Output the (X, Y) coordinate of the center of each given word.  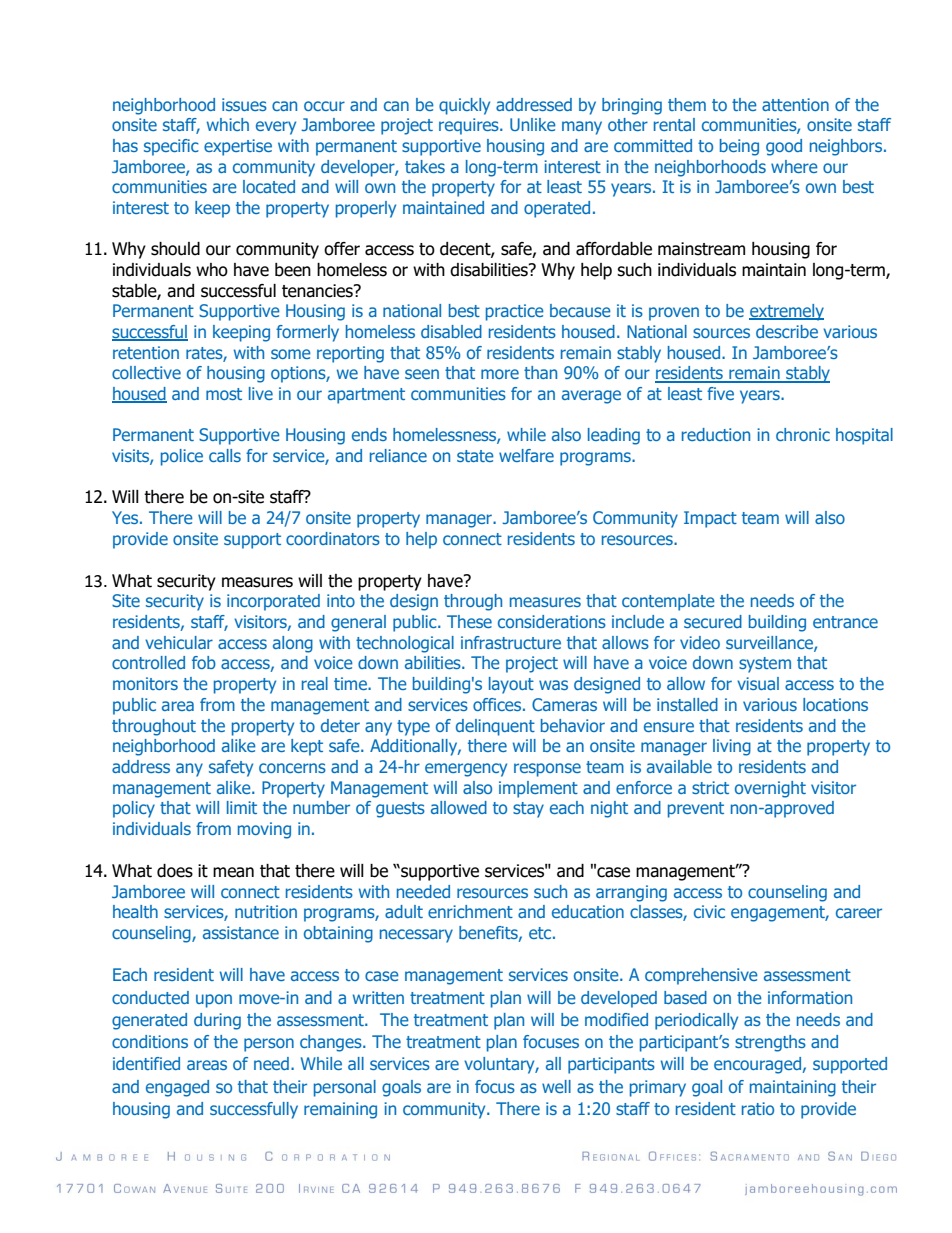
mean (233, 872)
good (784, 147)
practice (515, 312)
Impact (710, 519)
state (475, 456)
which (228, 124)
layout (511, 685)
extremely (786, 312)
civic (709, 911)
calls (225, 455)
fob (204, 662)
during (217, 1021)
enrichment (470, 911)
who (212, 270)
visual (758, 683)
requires (470, 126)
